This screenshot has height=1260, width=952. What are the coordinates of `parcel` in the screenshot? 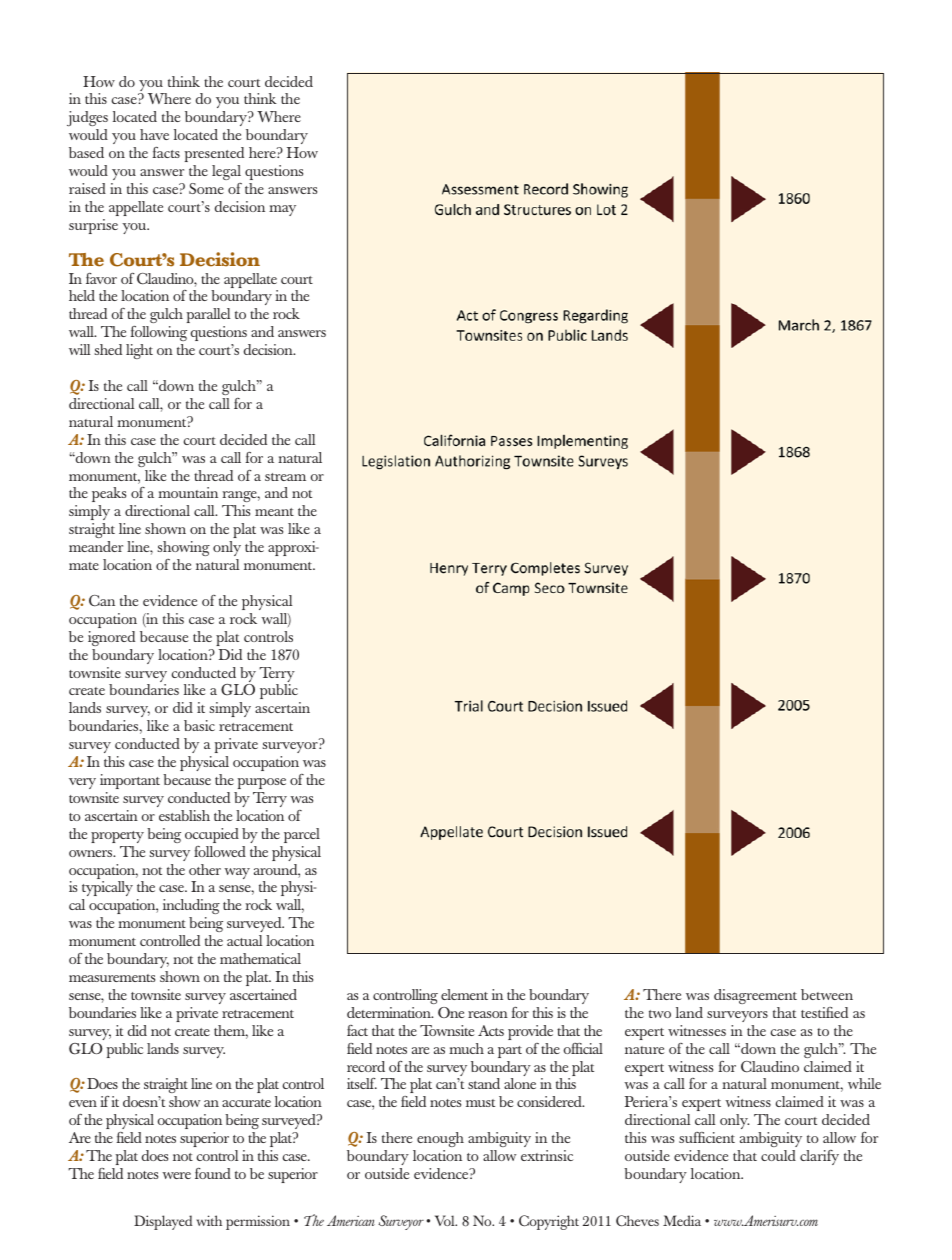 It's located at (302, 835).
